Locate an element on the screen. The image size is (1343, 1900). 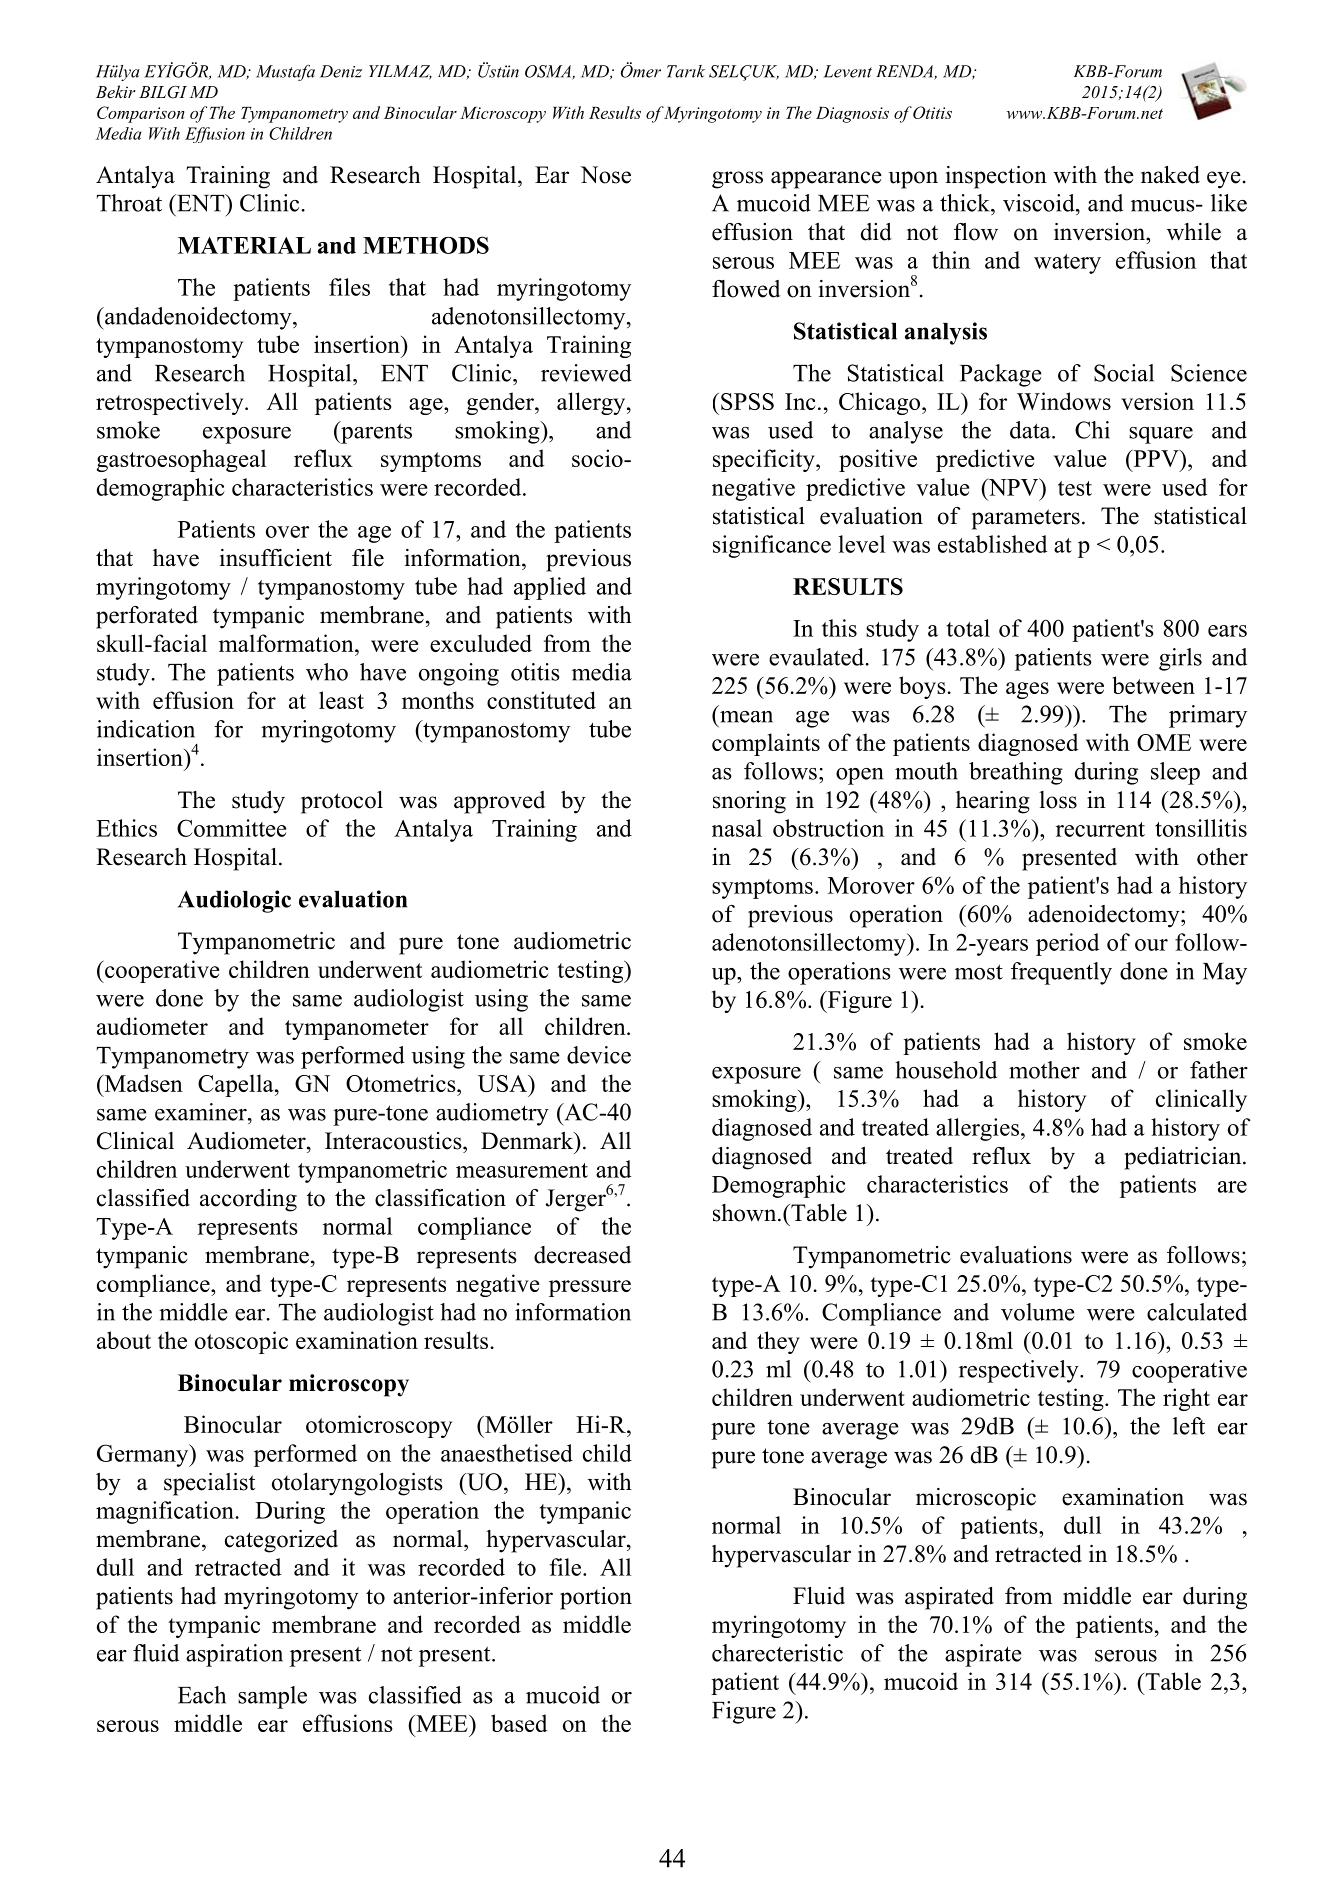
naked is located at coordinates (1170, 175).
